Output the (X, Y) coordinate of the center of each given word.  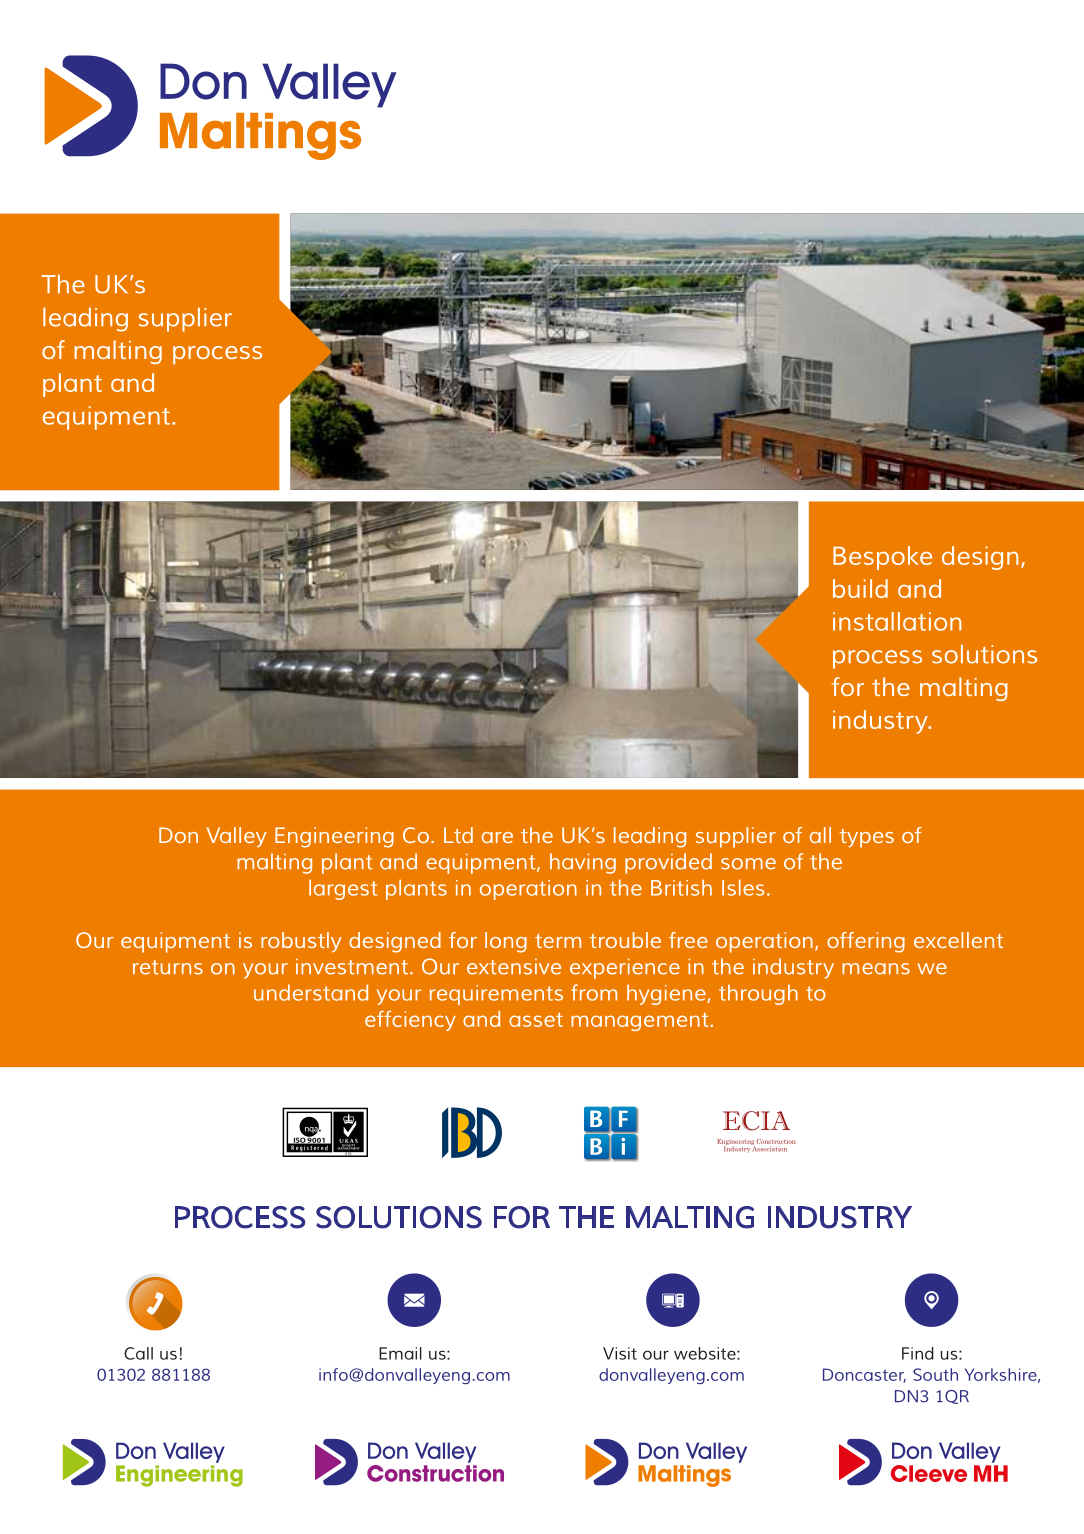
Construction (776, 1141)
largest (343, 889)
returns (168, 967)
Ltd (458, 835)
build (860, 588)
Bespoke (882, 558)
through (758, 994)
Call (138, 1353)
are (497, 837)
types (867, 838)
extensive (514, 967)
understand (311, 992)
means (876, 969)
